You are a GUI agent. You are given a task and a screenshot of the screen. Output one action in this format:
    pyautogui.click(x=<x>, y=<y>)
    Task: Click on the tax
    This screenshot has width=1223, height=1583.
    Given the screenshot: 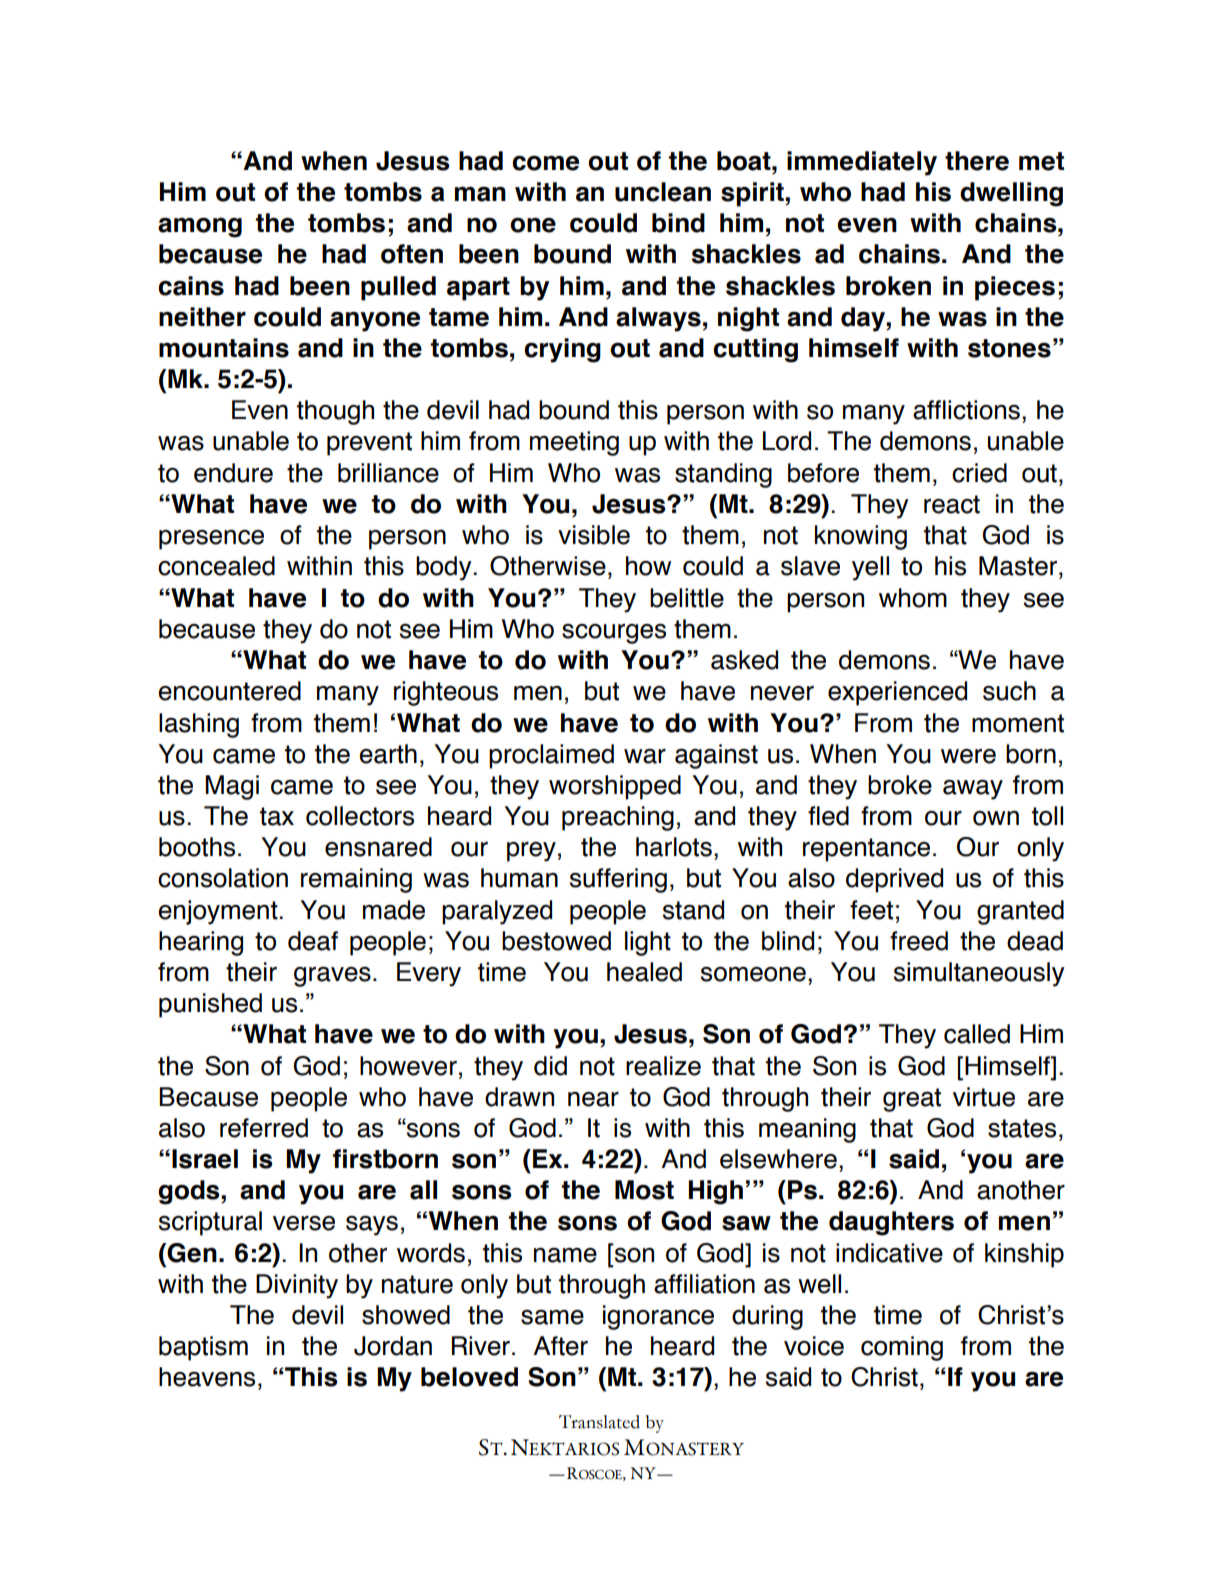 What is the action you would take?
    pyautogui.click(x=277, y=816)
